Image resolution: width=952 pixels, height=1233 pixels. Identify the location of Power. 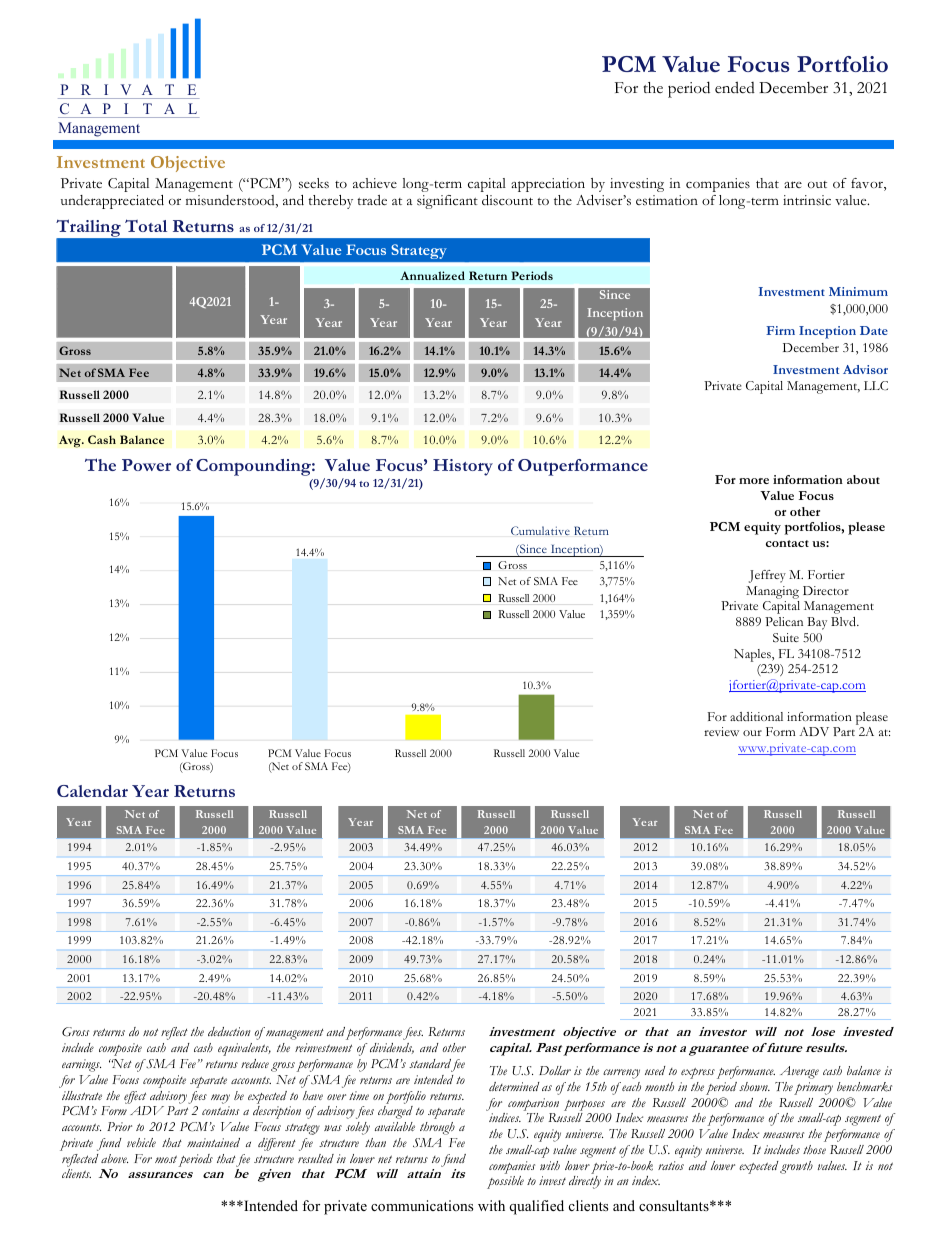
(146, 465).
